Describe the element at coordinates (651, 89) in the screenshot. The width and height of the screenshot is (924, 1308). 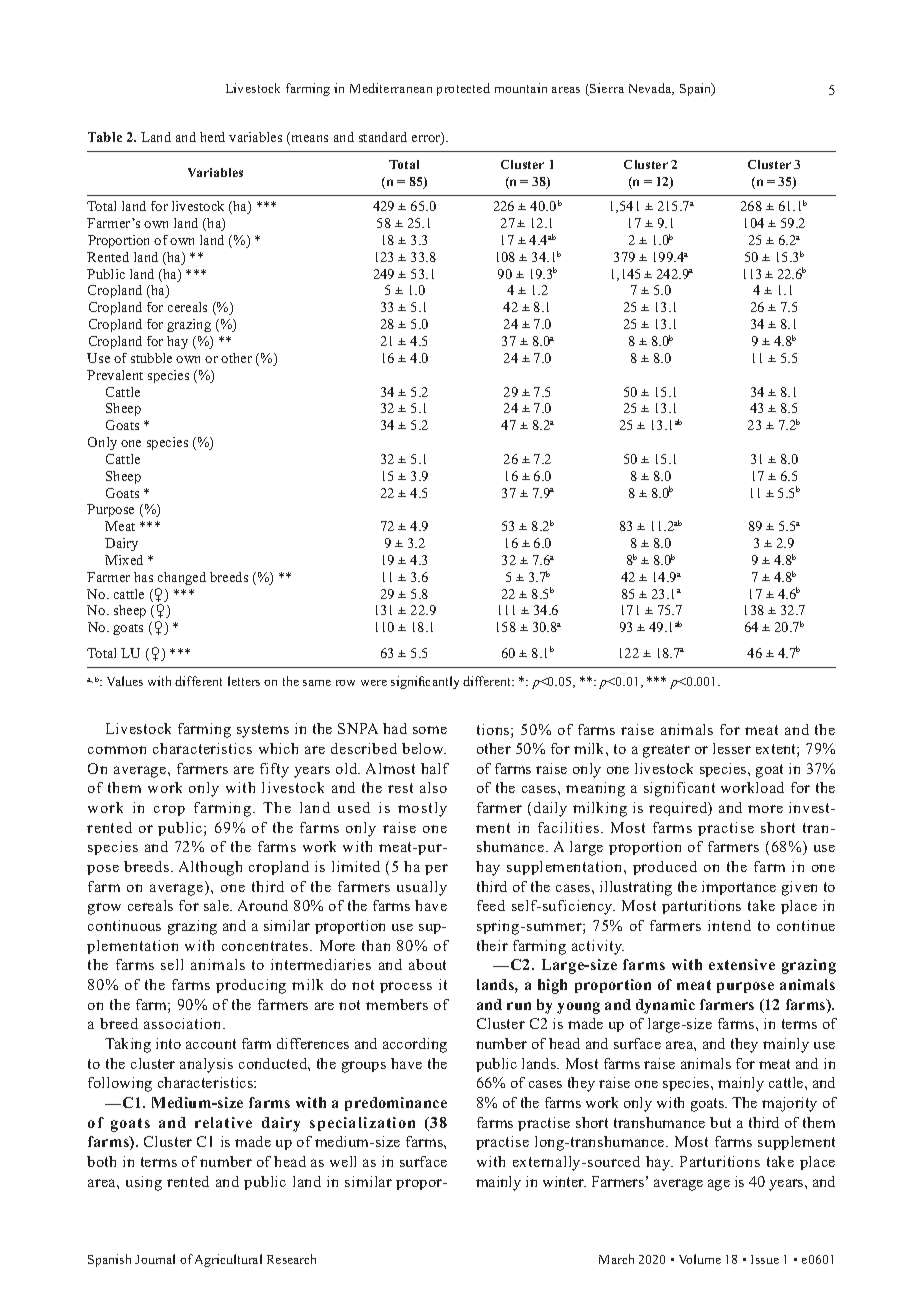
I see `Nevada` at that location.
